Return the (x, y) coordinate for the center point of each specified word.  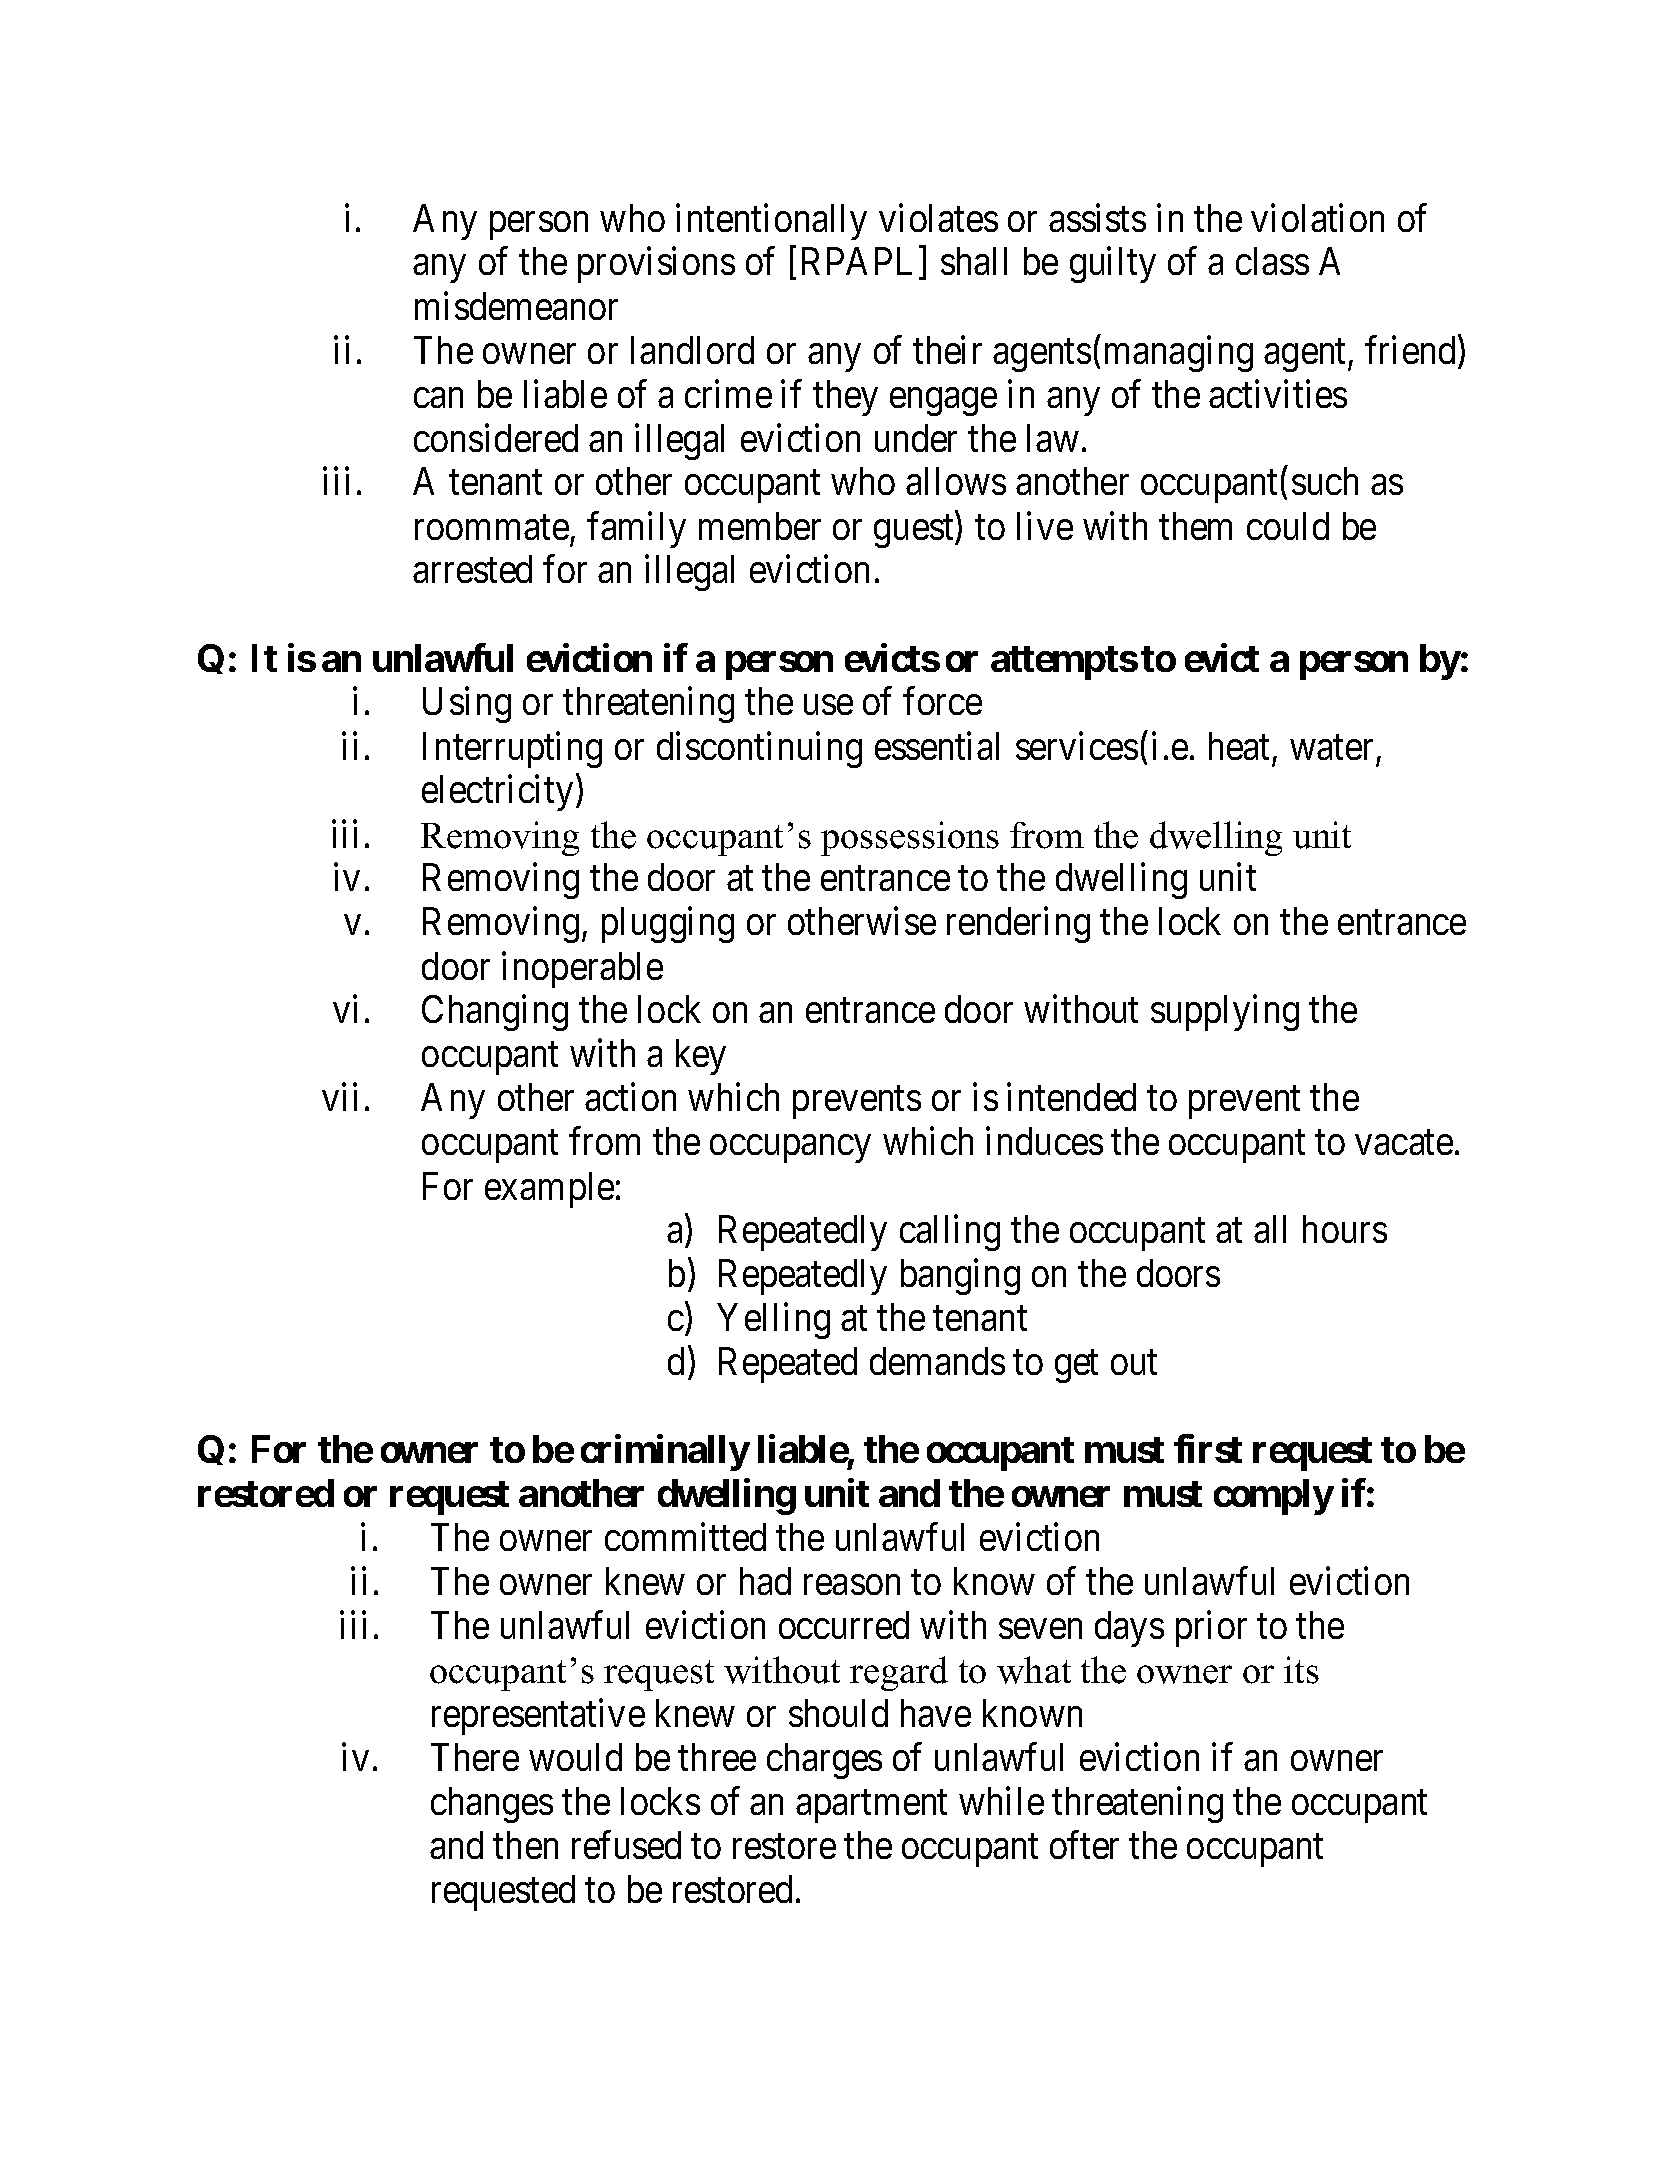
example (549, 1190)
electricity (497, 793)
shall (974, 261)
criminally (665, 1453)
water (1331, 748)
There (475, 1757)
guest (915, 532)
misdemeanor (516, 306)
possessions (910, 838)
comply (1274, 1497)
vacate (1404, 1143)
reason (852, 1585)
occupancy (790, 1149)
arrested (472, 569)
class (1272, 261)
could (1288, 526)
